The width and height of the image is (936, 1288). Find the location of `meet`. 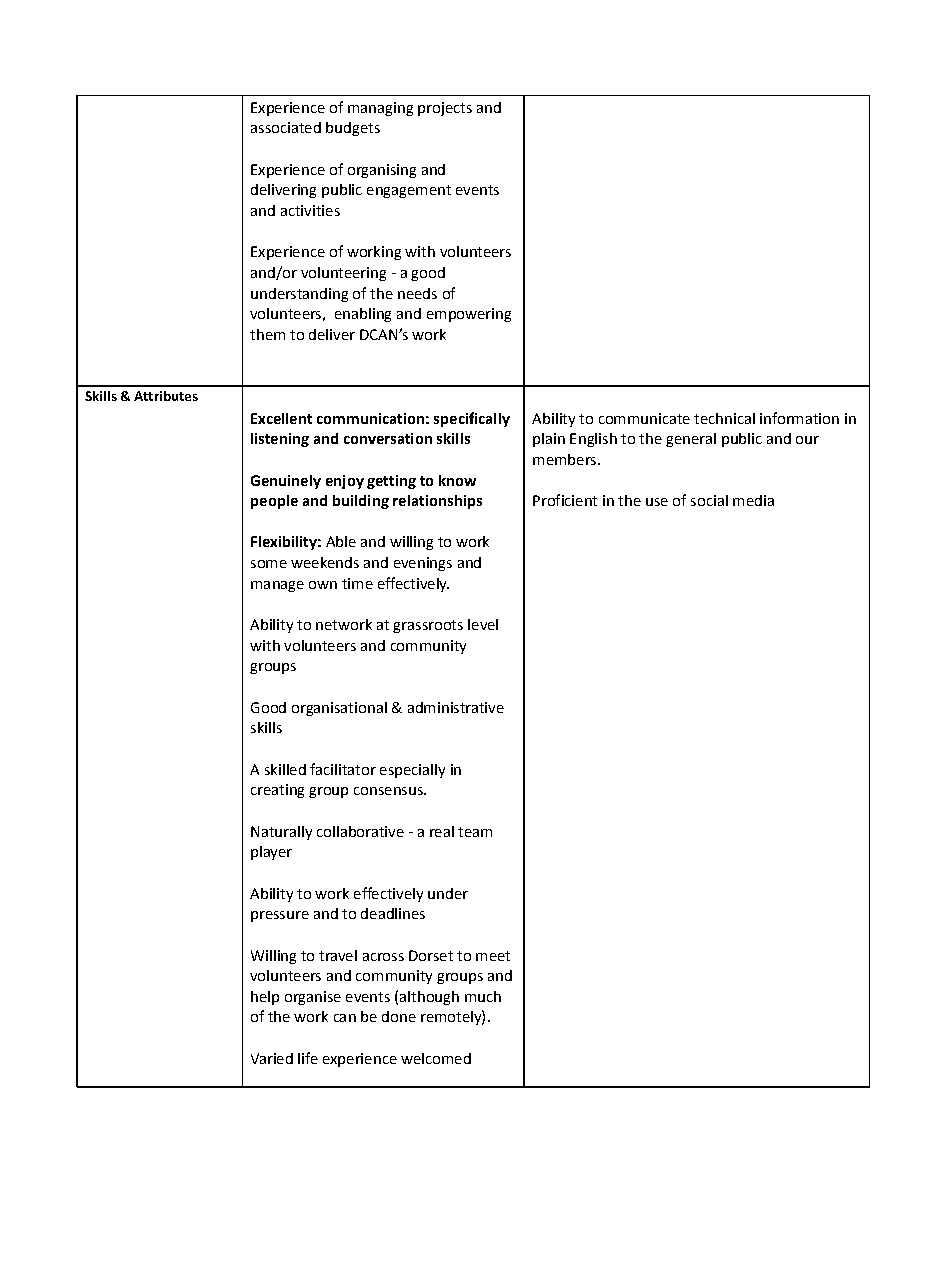

meet is located at coordinates (493, 956).
